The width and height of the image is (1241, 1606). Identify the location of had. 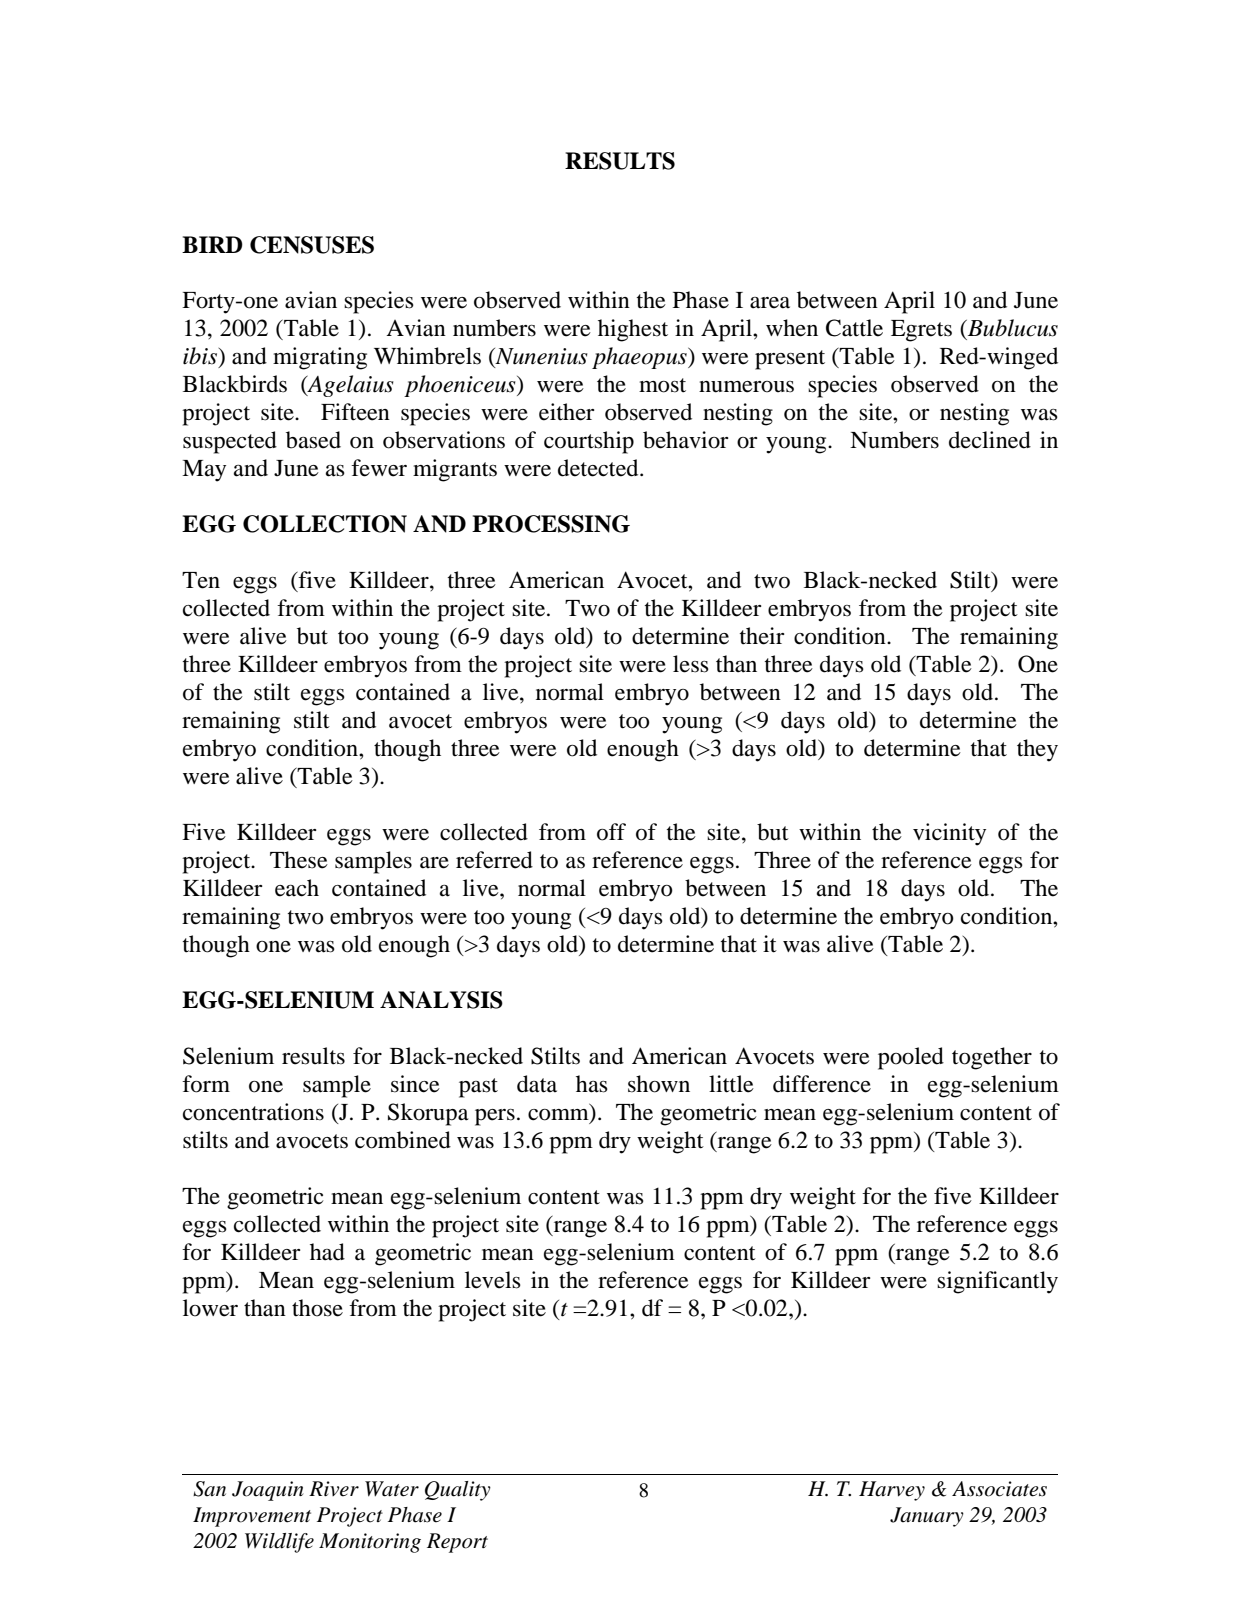
(327, 1252).
